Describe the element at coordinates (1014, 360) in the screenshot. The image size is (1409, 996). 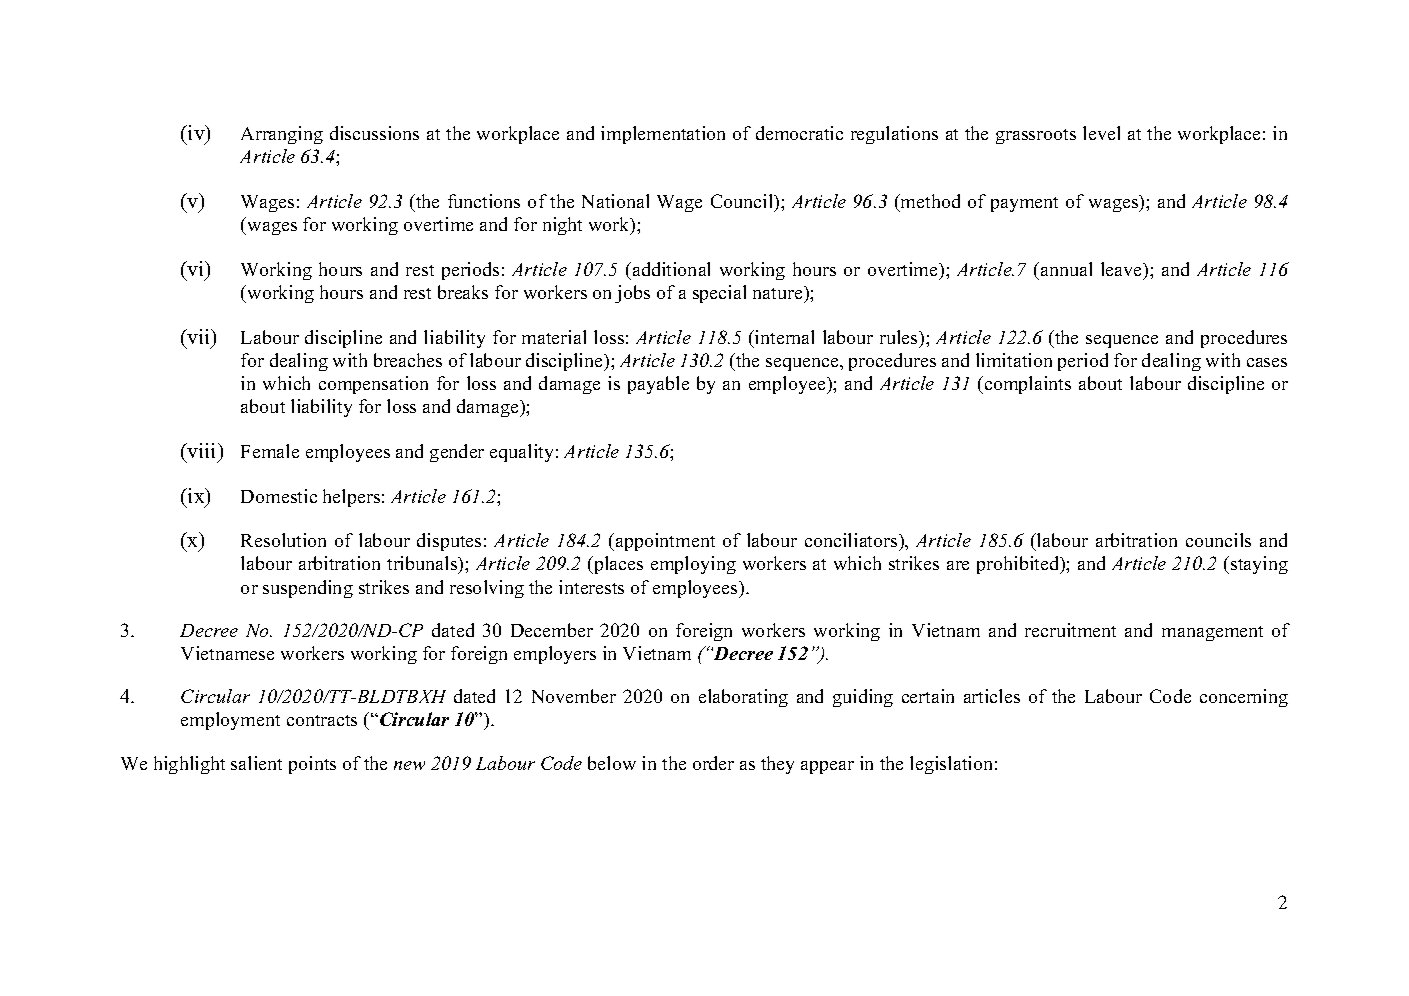
I see `limitation` at that location.
